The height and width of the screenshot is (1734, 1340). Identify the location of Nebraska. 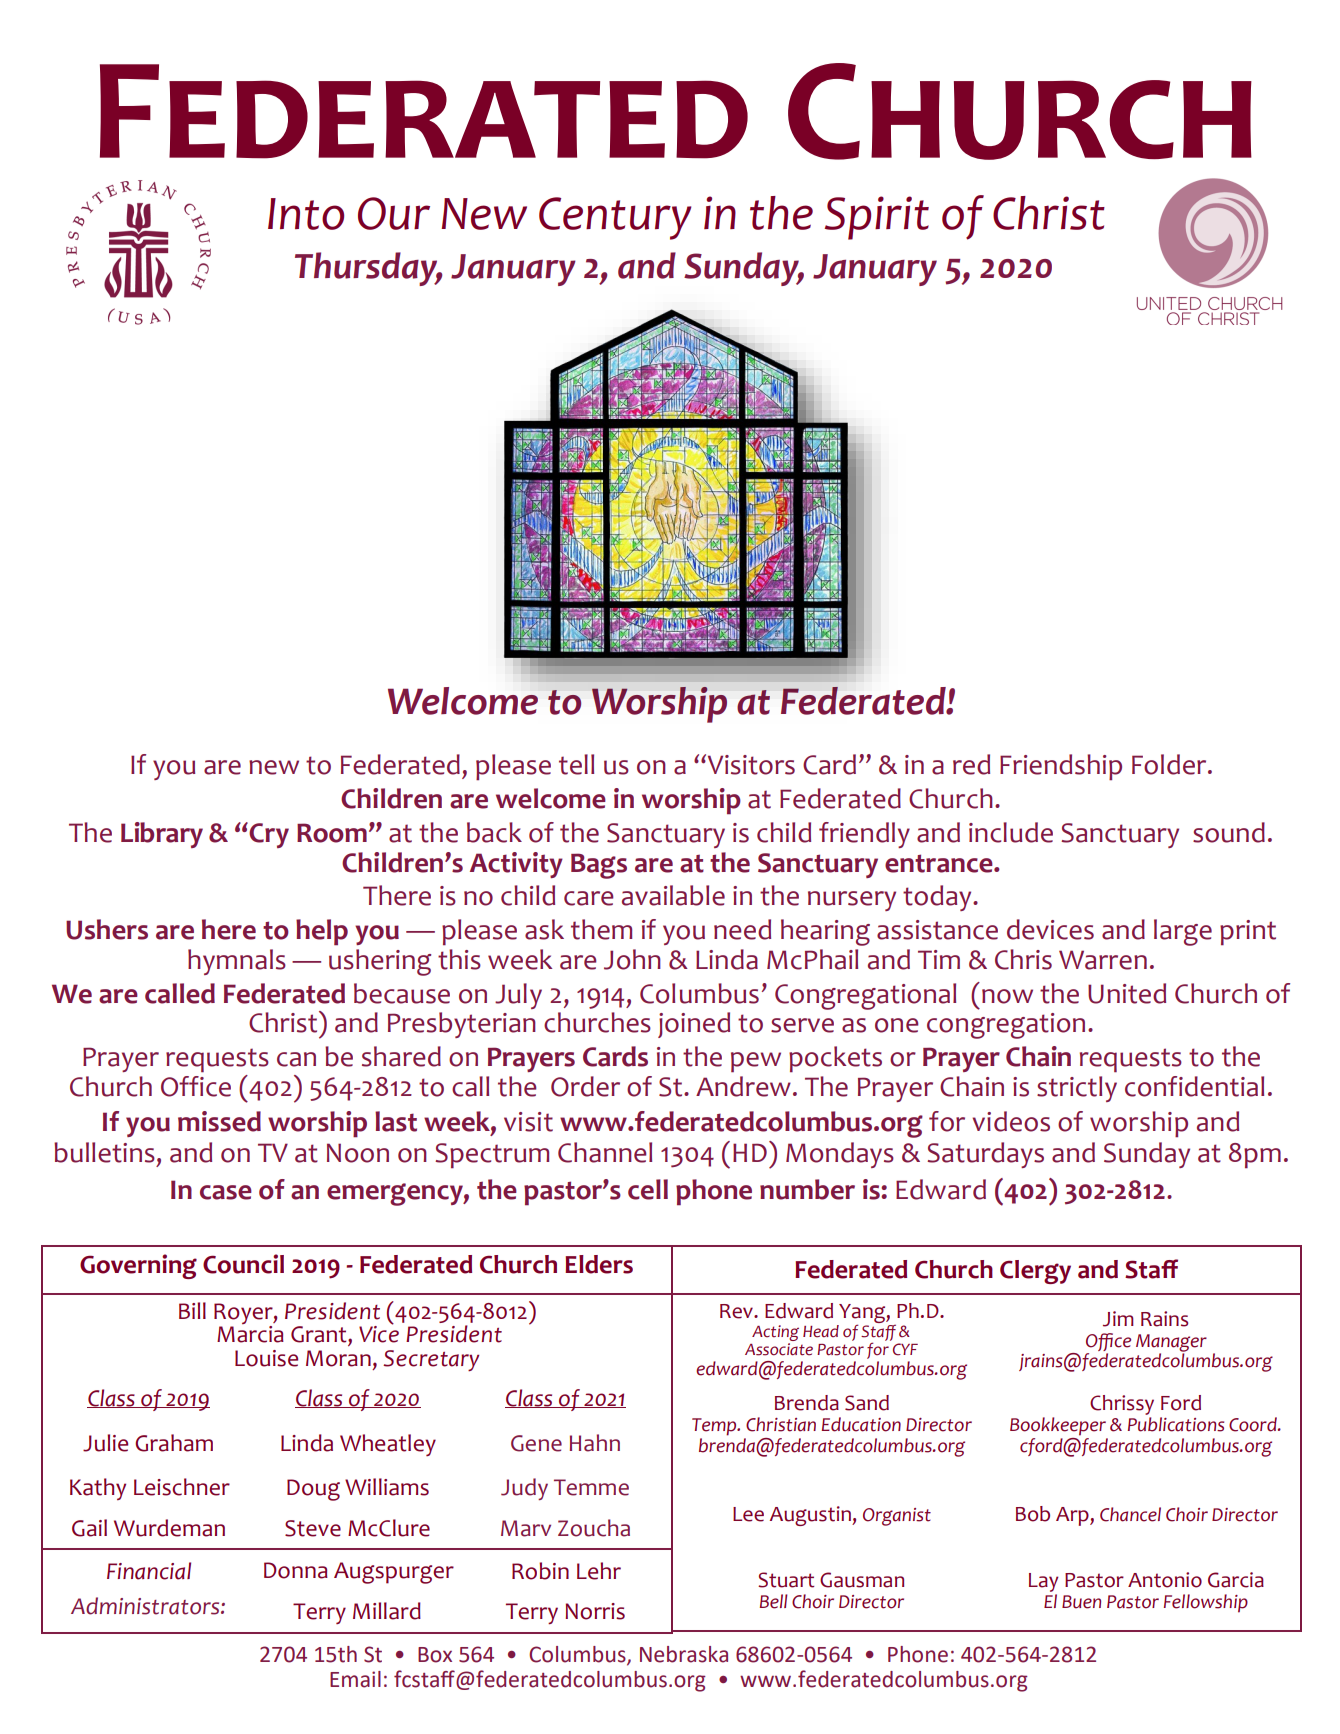
(684, 1654).
